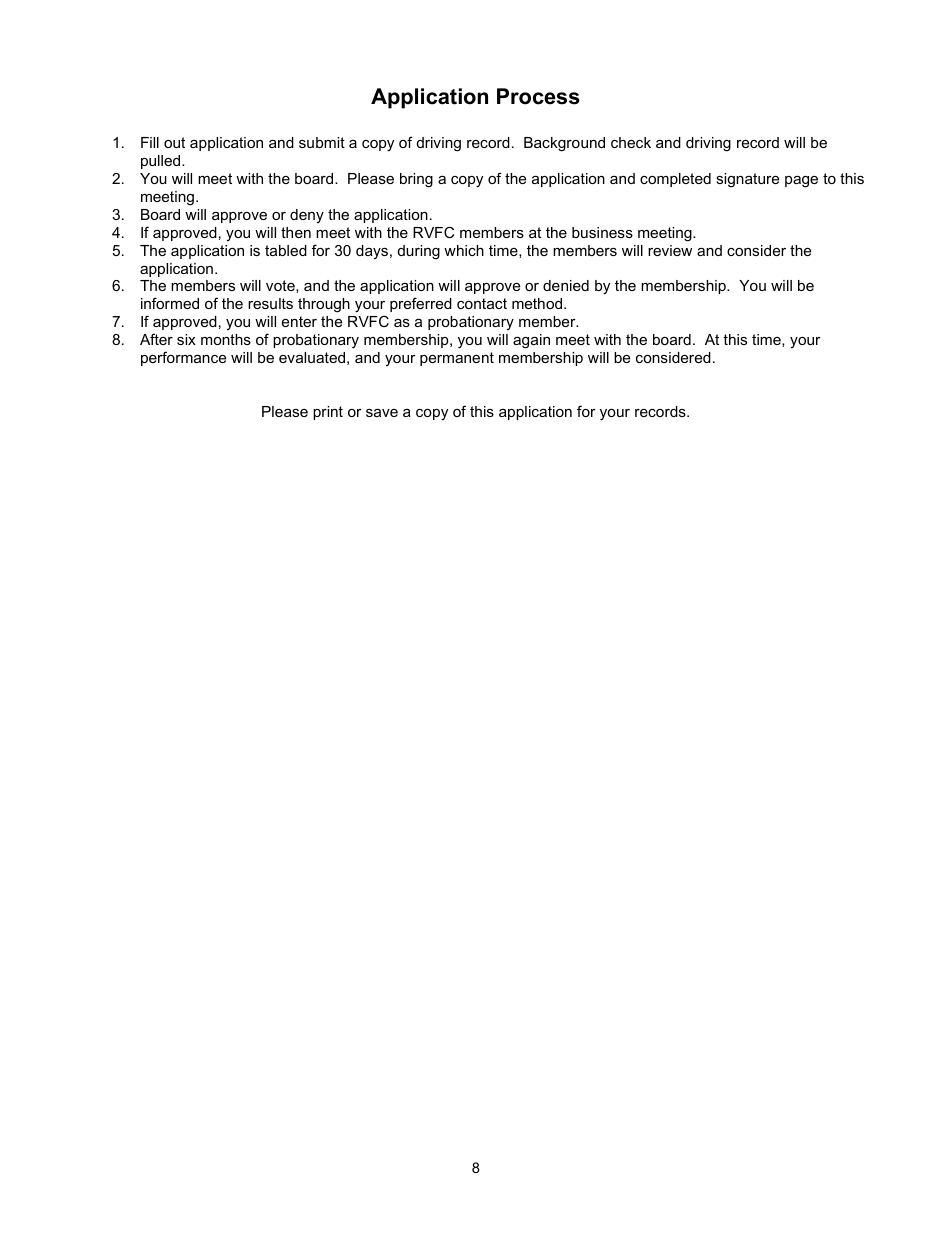 This image has width=952, height=1233. What do you see at coordinates (174, 142) in the image?
I see `out` at bounding box center [174, 142].
